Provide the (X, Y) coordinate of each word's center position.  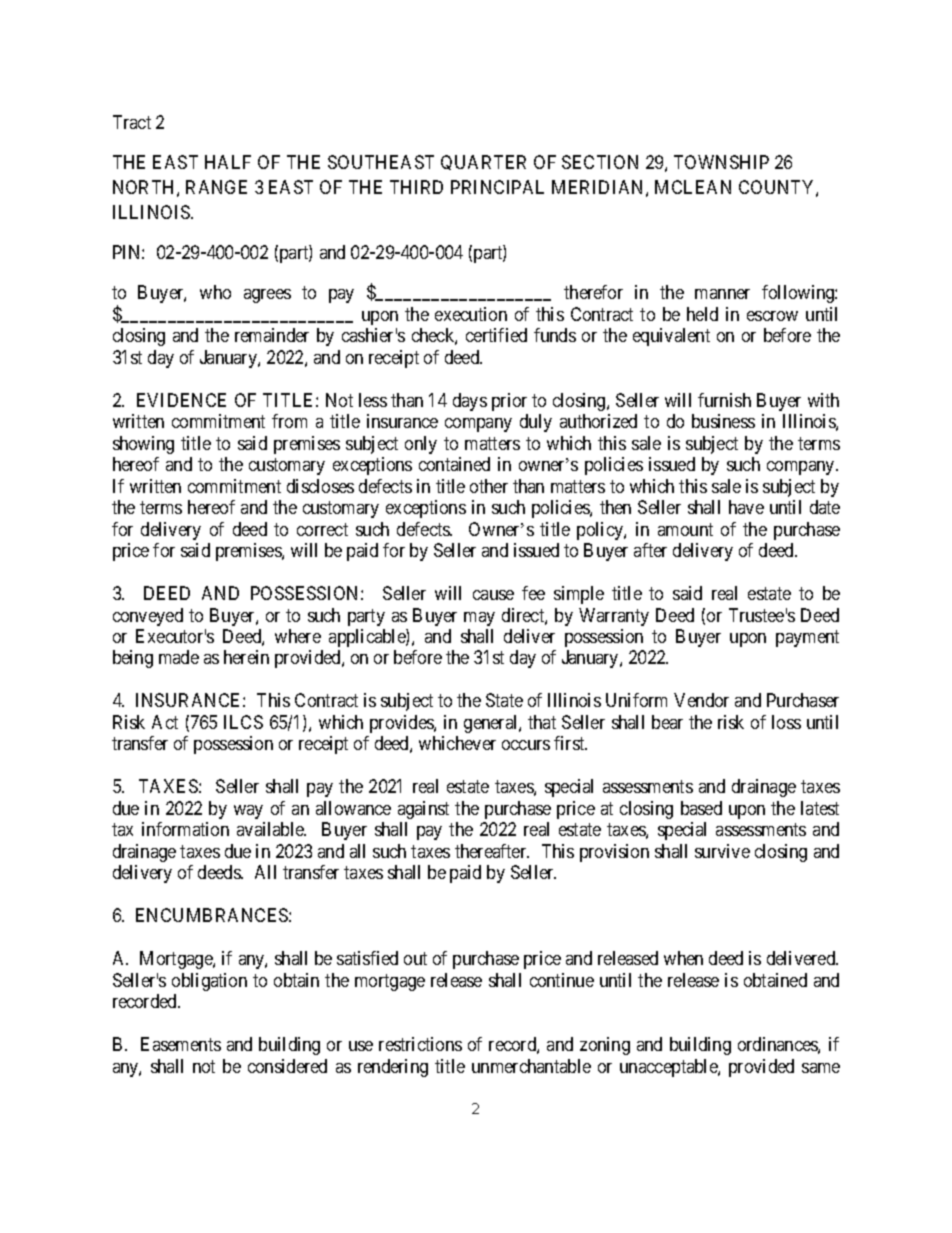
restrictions (420, 1044)
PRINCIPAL (497, 187)
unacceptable (669, 1068)
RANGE (216, 187)
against (423, 810)
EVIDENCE (181, 400)
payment (807, 638)
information (185, 829)
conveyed (148, 617)
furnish (724, 400)
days (470, 402)
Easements (181, 1044)
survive (722, 851)
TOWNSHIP (721, 162)
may (479, 619)
